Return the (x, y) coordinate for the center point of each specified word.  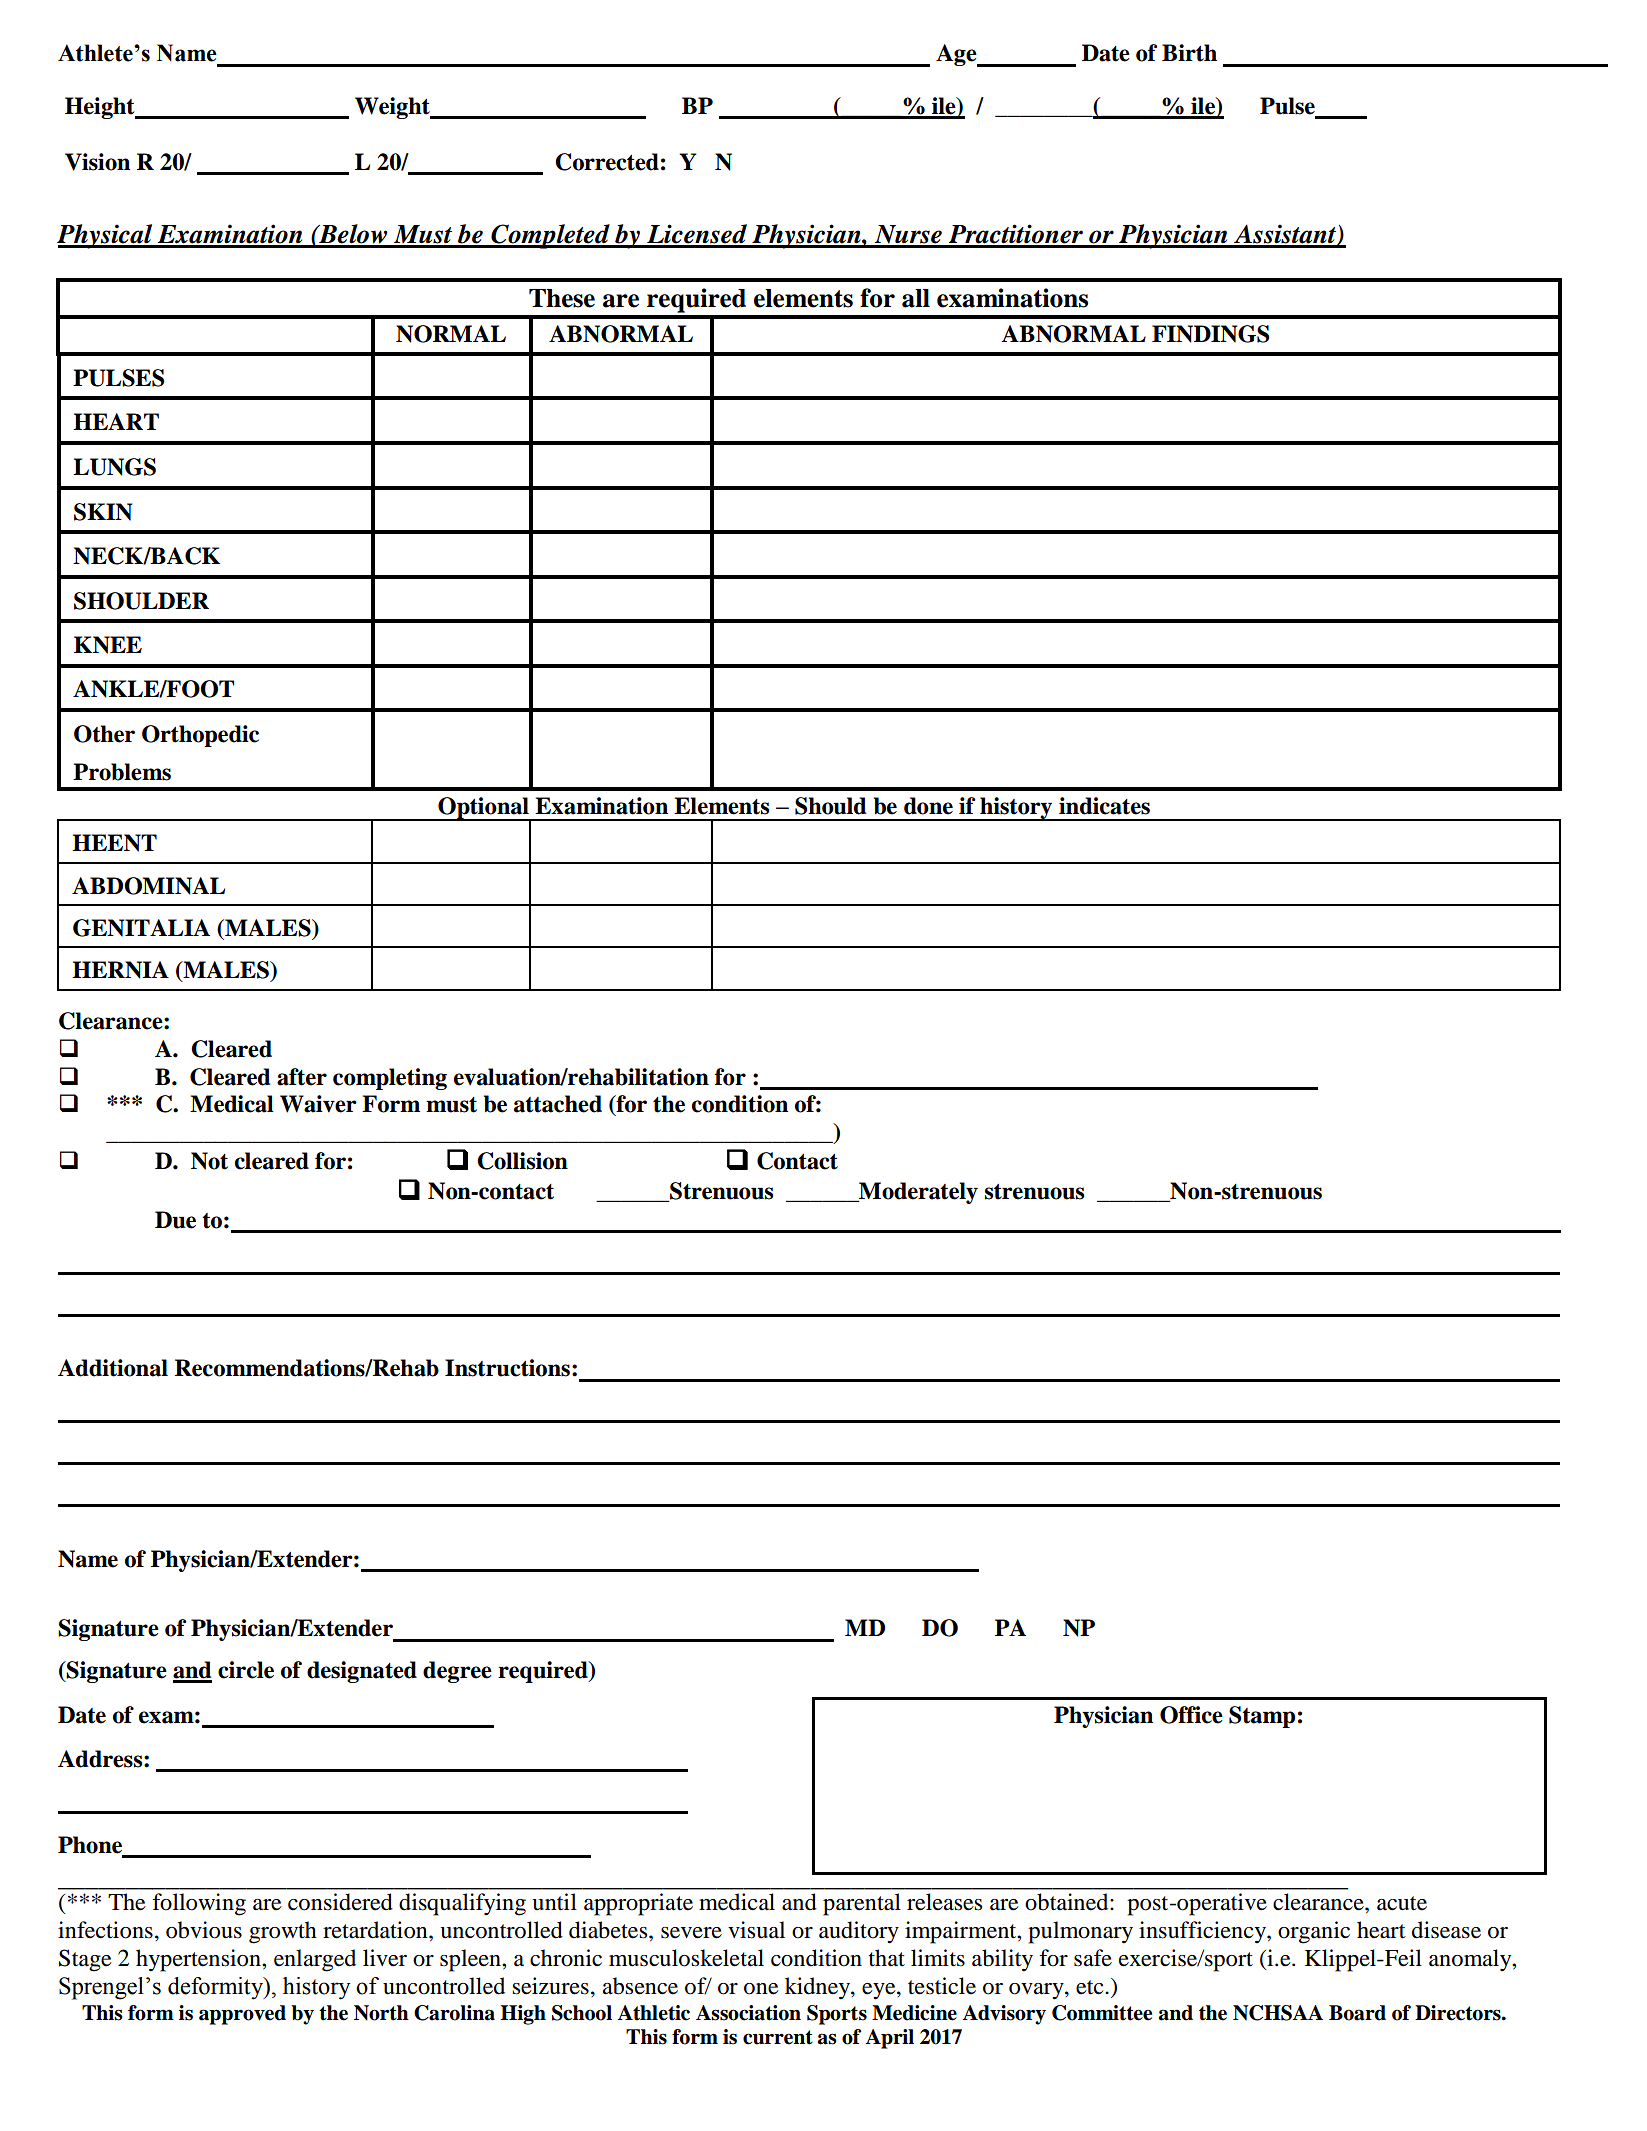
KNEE (108, 645)
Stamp (1262, 1717)
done (928, 806)
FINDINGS (1210, 334)
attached (558, 1104)
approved (242, 2015)
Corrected (607, 162)
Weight (393, 108)
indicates (1104, 806)
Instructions (507, 1368)
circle (246, 1670)
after (302, 1077)
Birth (1189, 53)
